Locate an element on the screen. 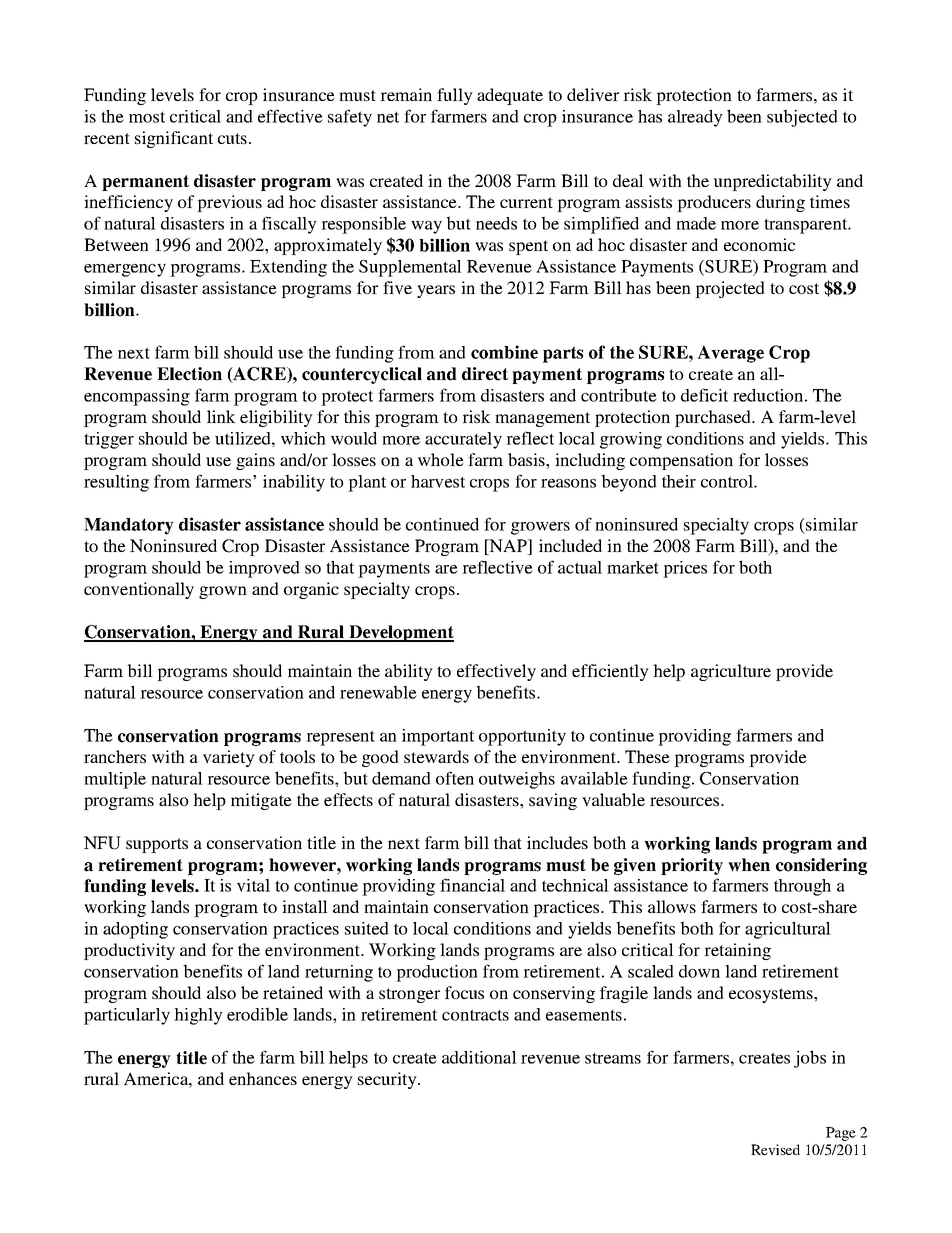 This screenshot has height=1233, width=952. subjected is located at coordinates (802, 118).
